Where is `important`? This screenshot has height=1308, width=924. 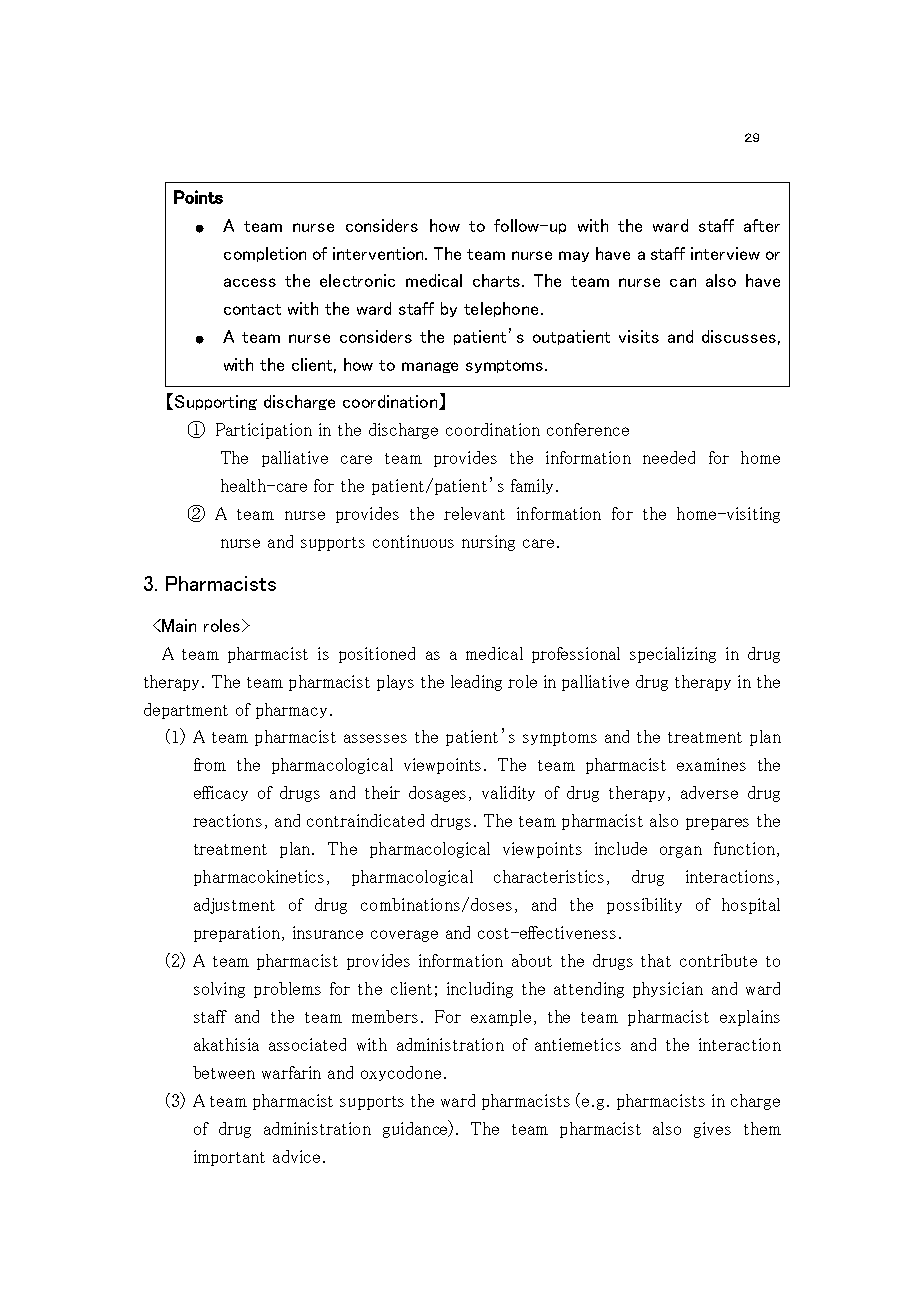
important is located at coordinates (229, 1158).
